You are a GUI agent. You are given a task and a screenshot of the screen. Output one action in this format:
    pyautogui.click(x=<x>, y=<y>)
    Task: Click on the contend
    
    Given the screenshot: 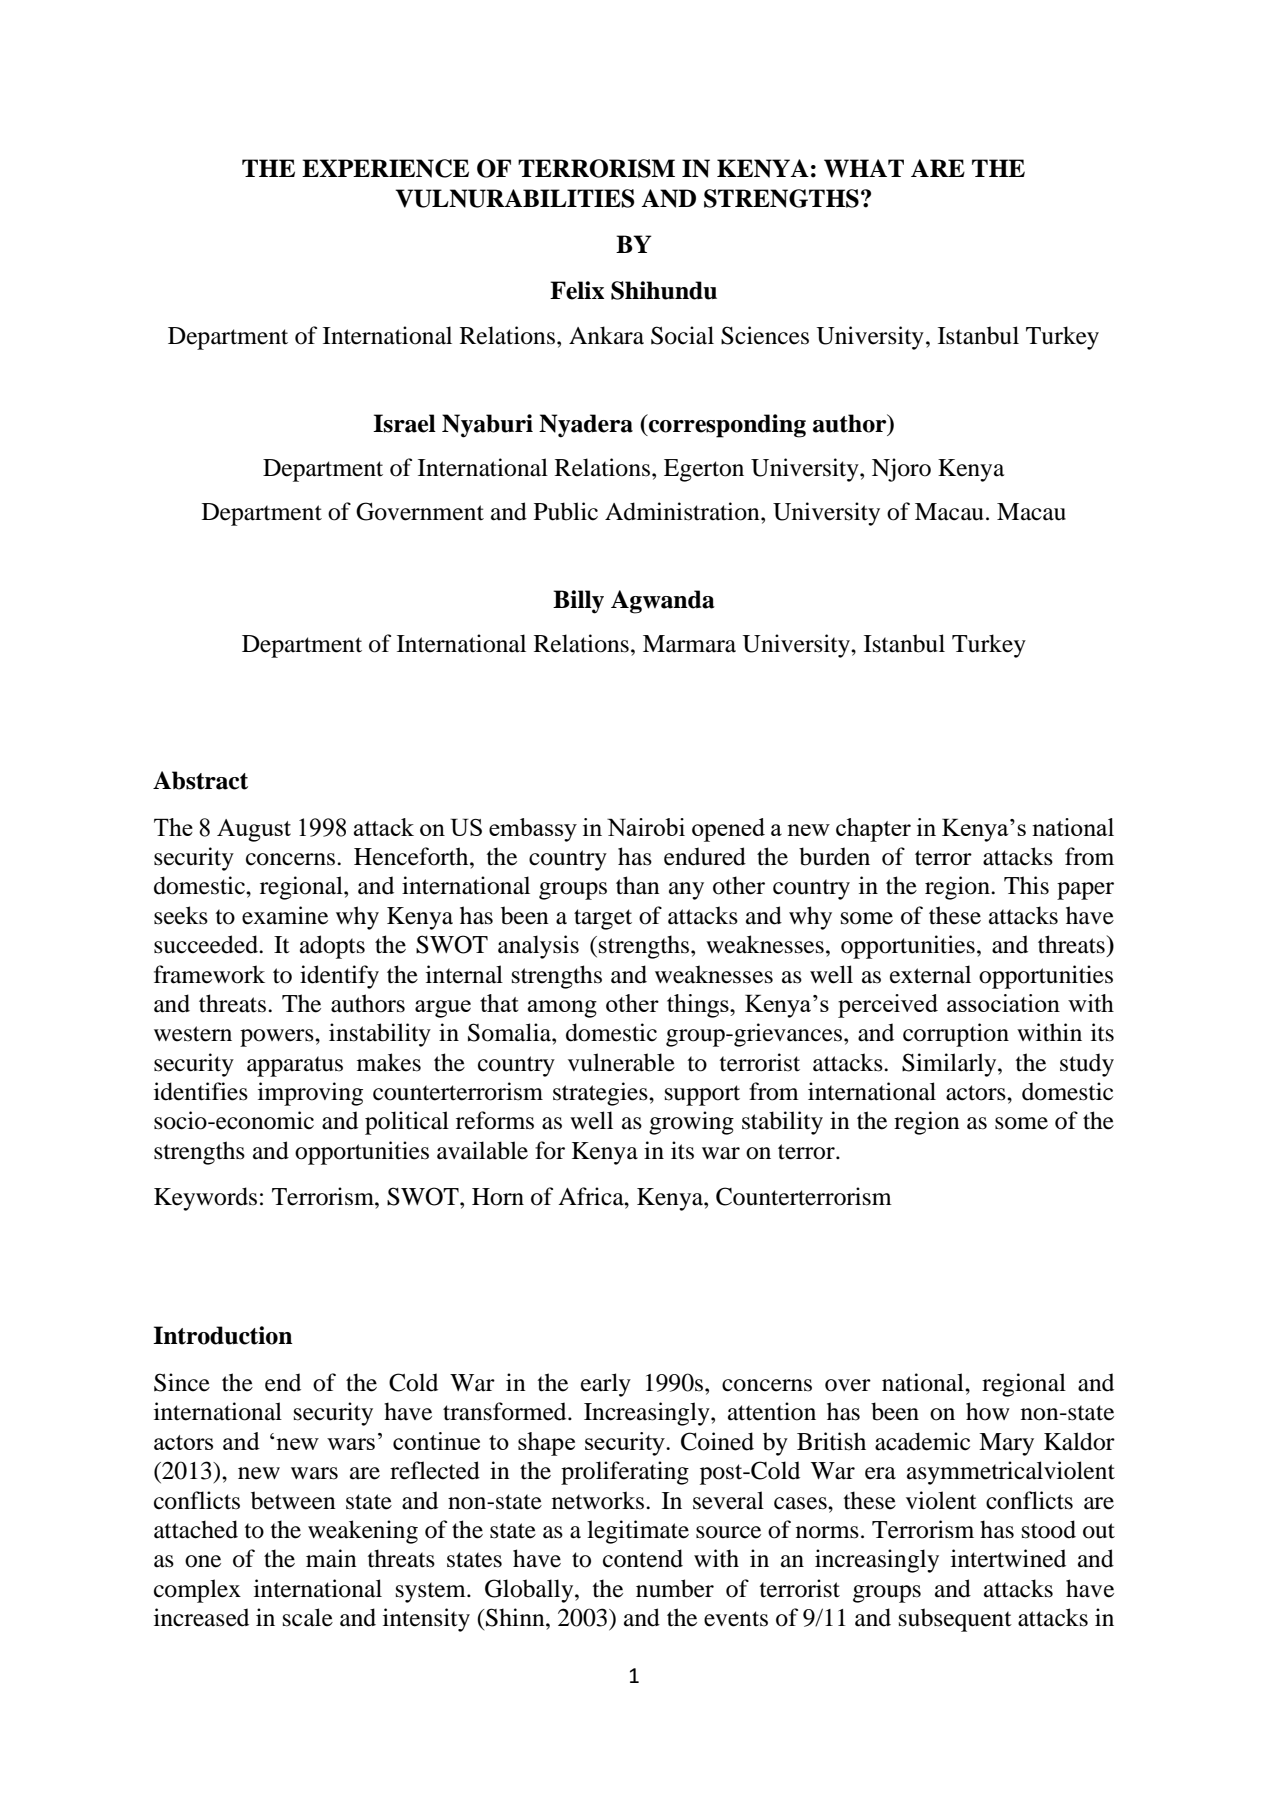 What is the action you would take?
    pyautogui.click(x=643, y=1558)
